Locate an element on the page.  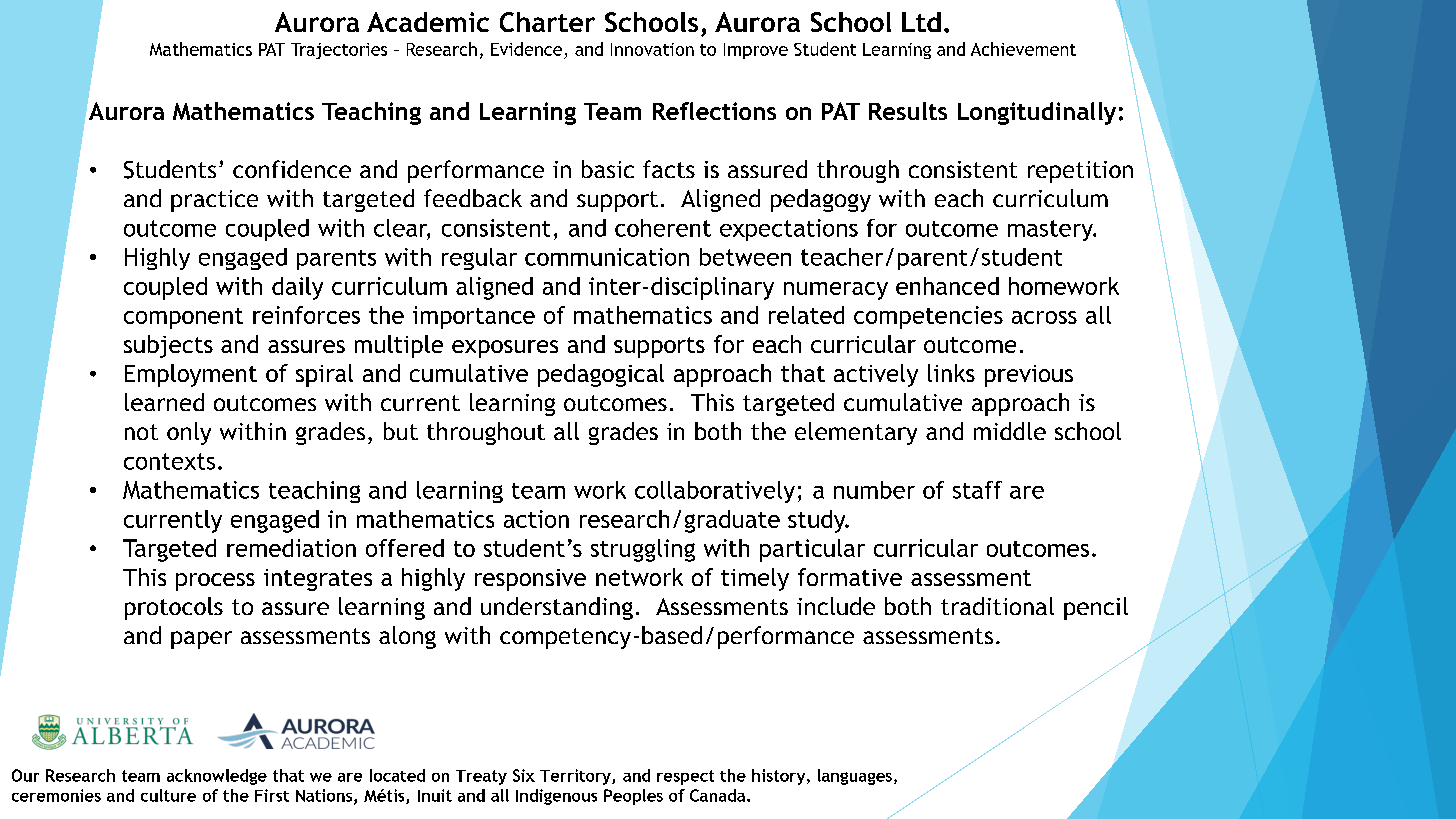
Achievement is located at coordinates (1023, 49).
